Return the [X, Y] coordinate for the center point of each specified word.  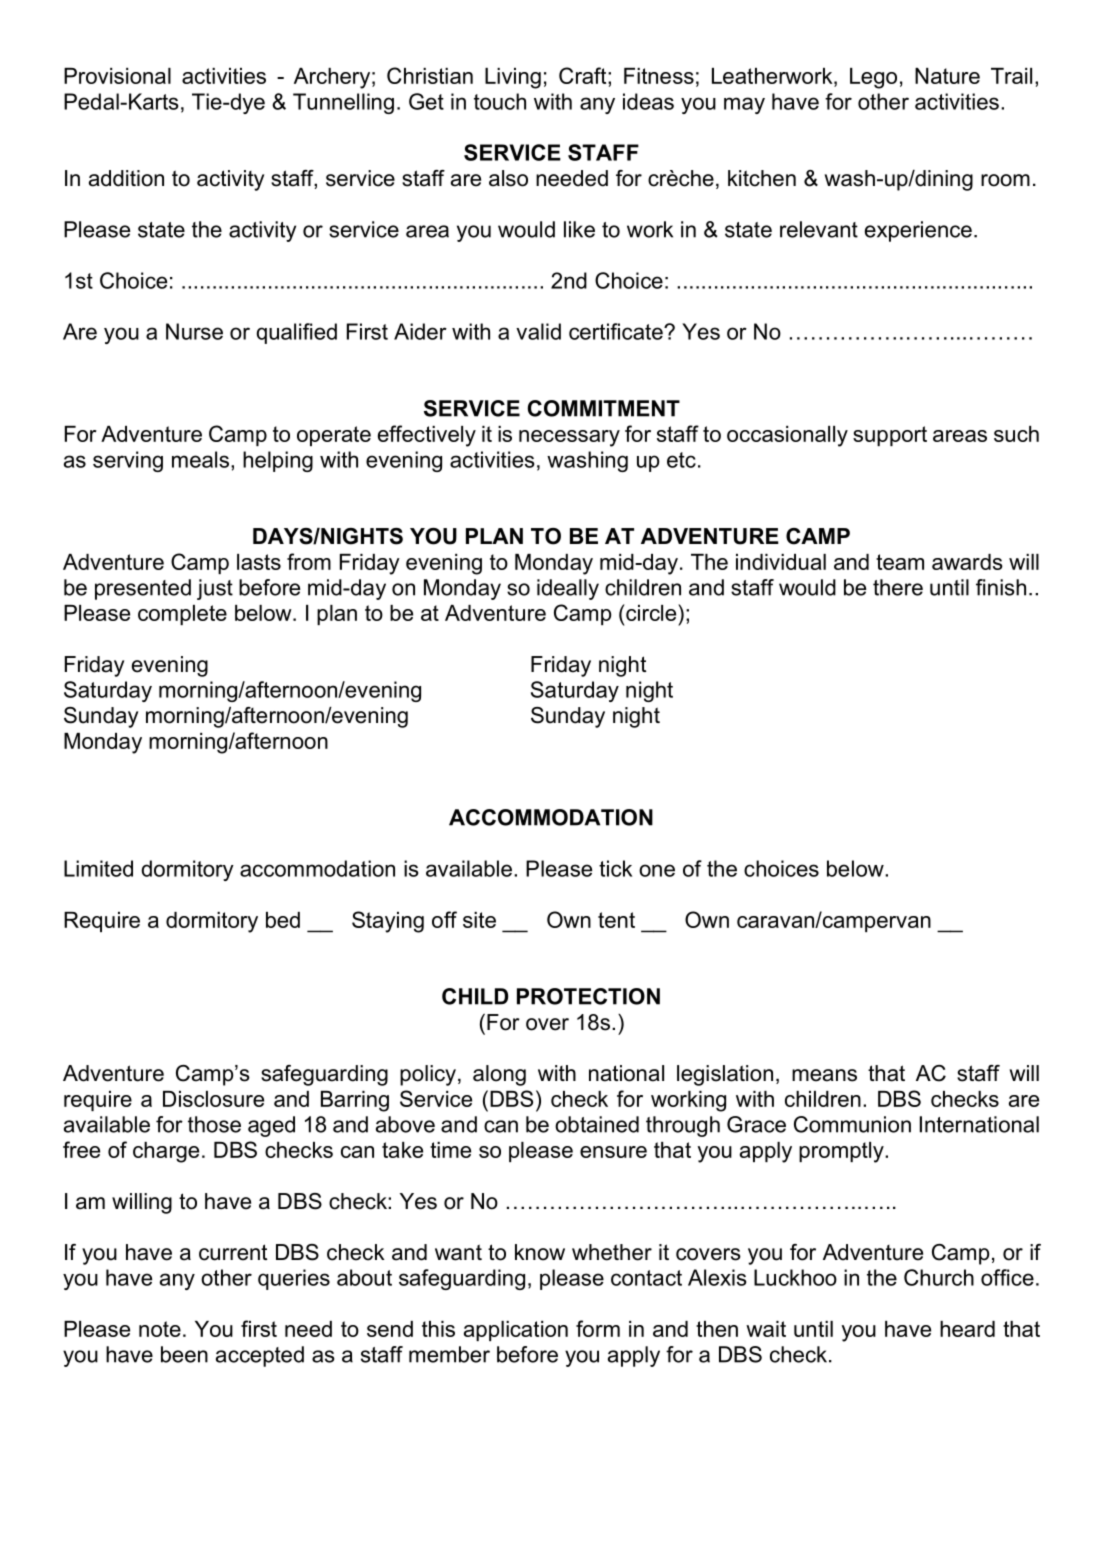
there [898, 587]
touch [500, 101]
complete [182, 615]
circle [651, 612]
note [160, 1329]
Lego [873, 78]
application [516, 1331]
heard [967, 1329]
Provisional [117, 76]
